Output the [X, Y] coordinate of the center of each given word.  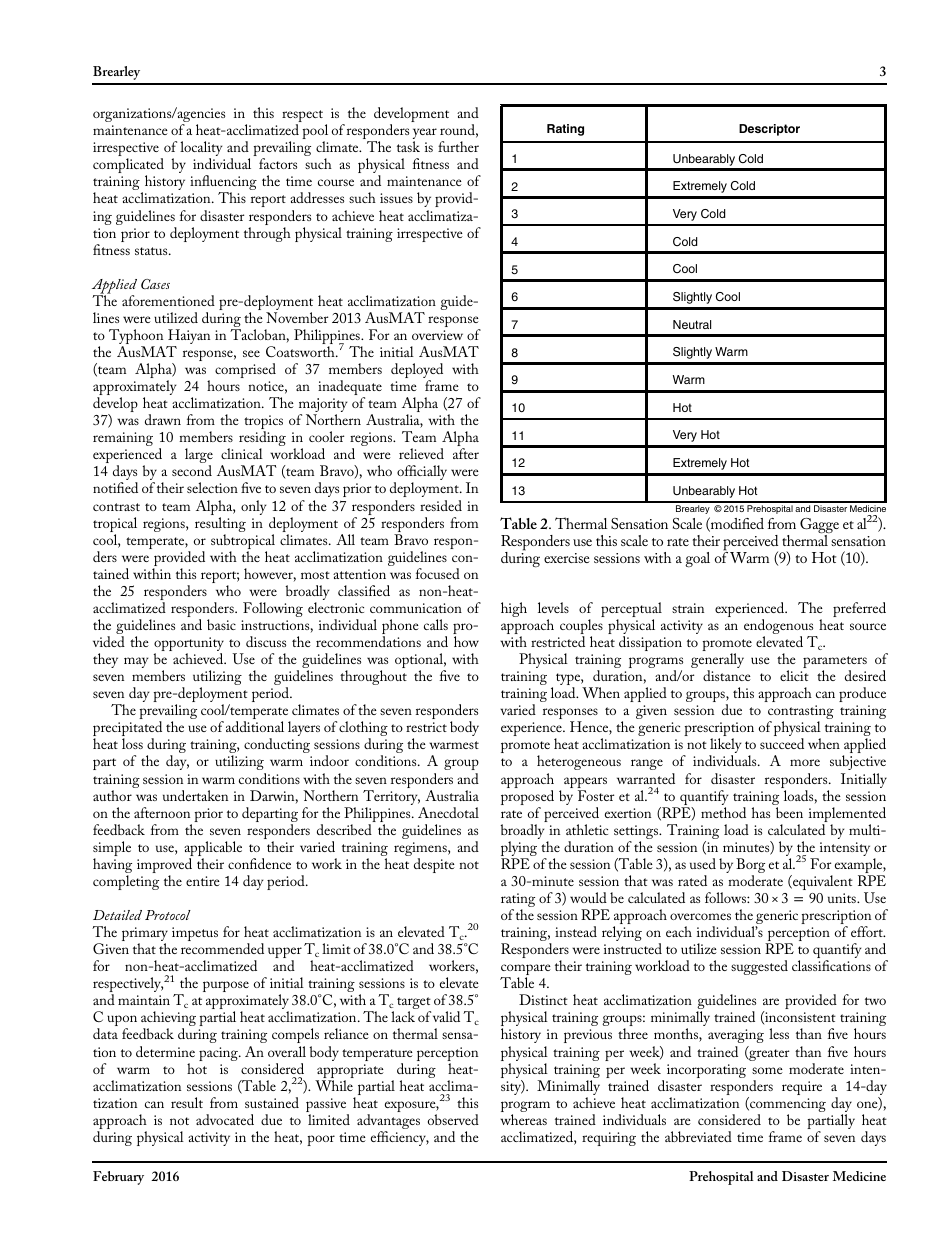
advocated [225, 1119]
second [192, 470]
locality [201, 150]
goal [697, 559]
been [789, 812]
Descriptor [769, 130]
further [458, 146]
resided [441, 505]
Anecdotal [448, 812]
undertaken [195, 795]
